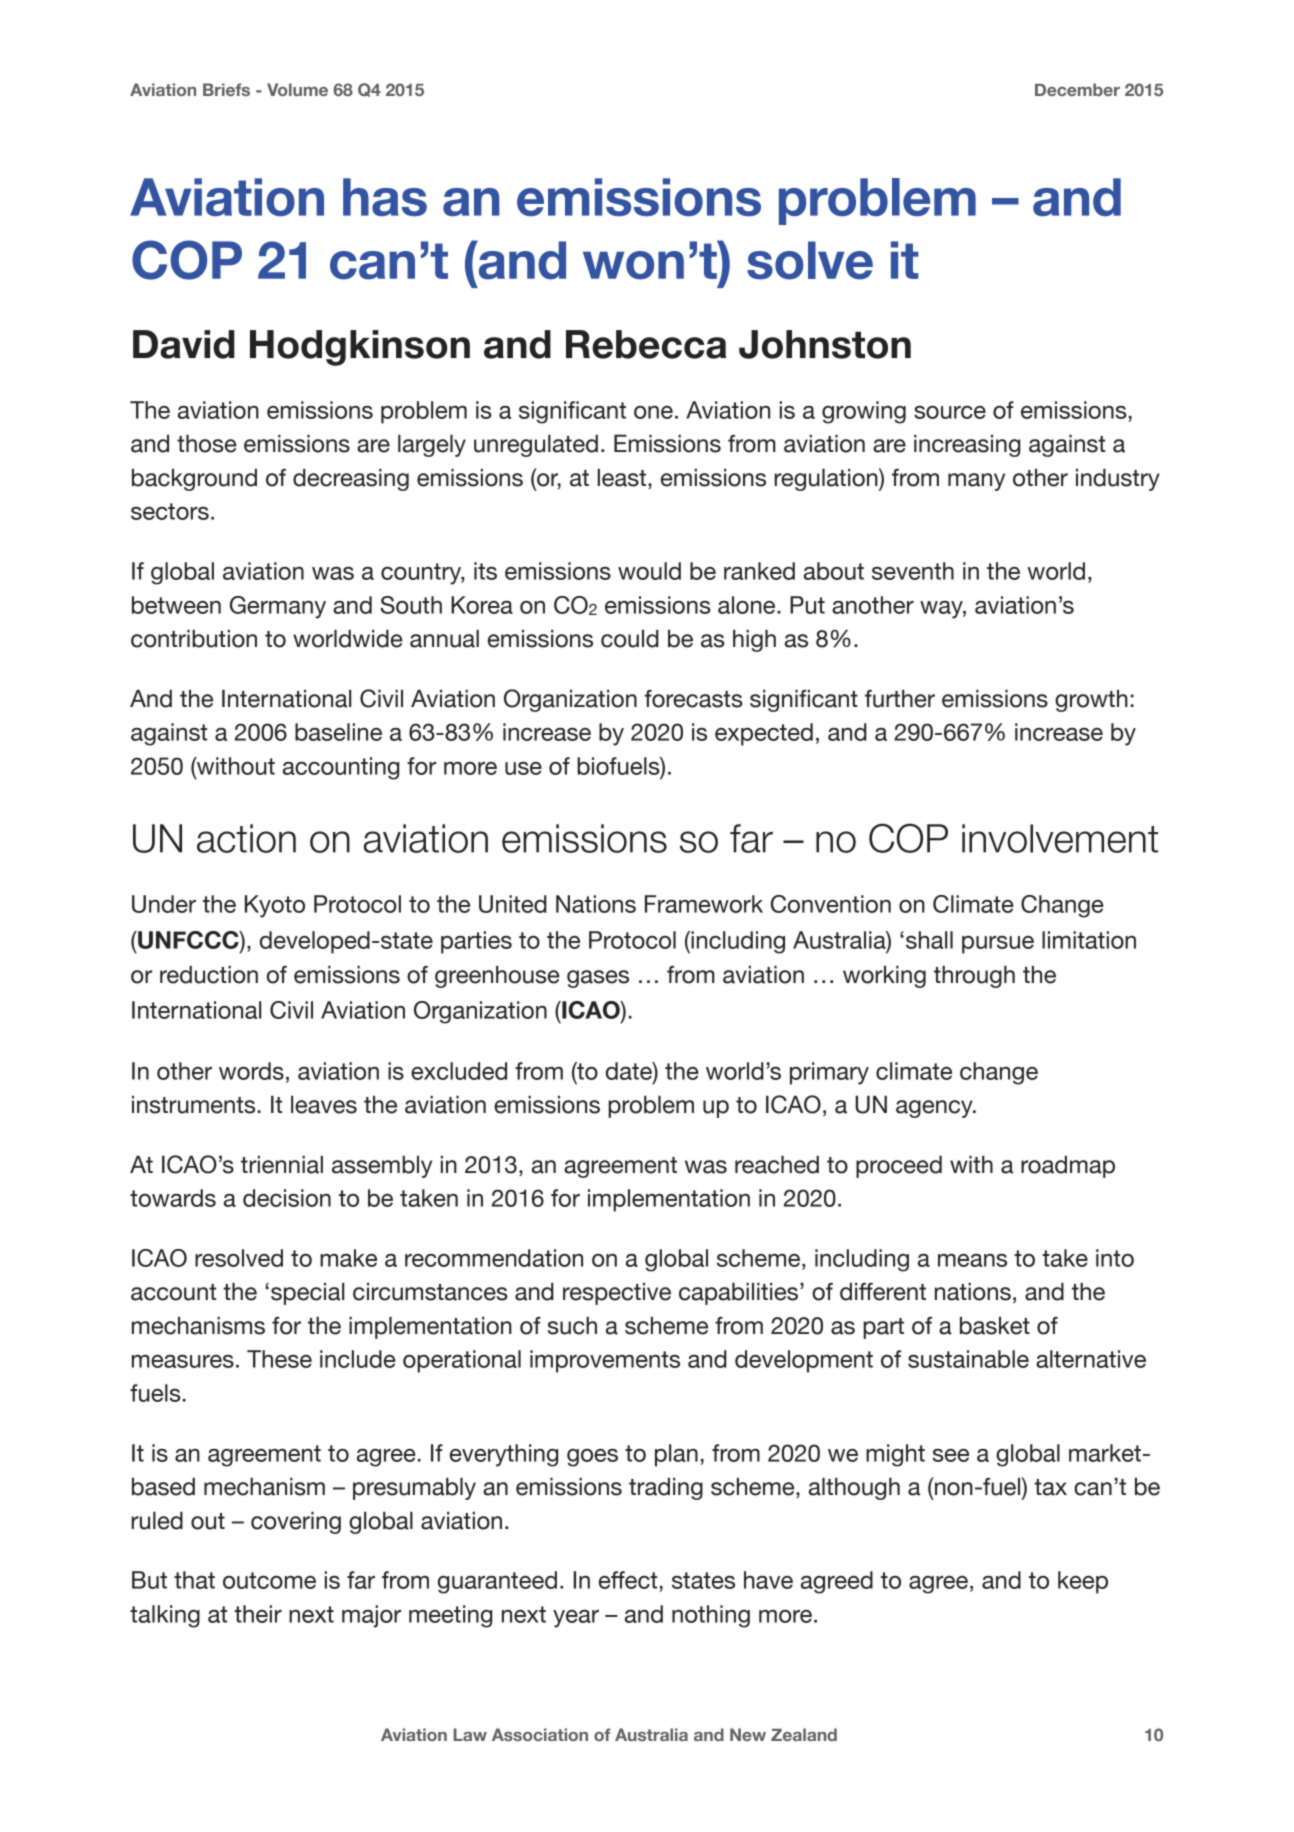  Describe the element at coordinates (307, 1294) in the screenshot. I see `special` at that location.
